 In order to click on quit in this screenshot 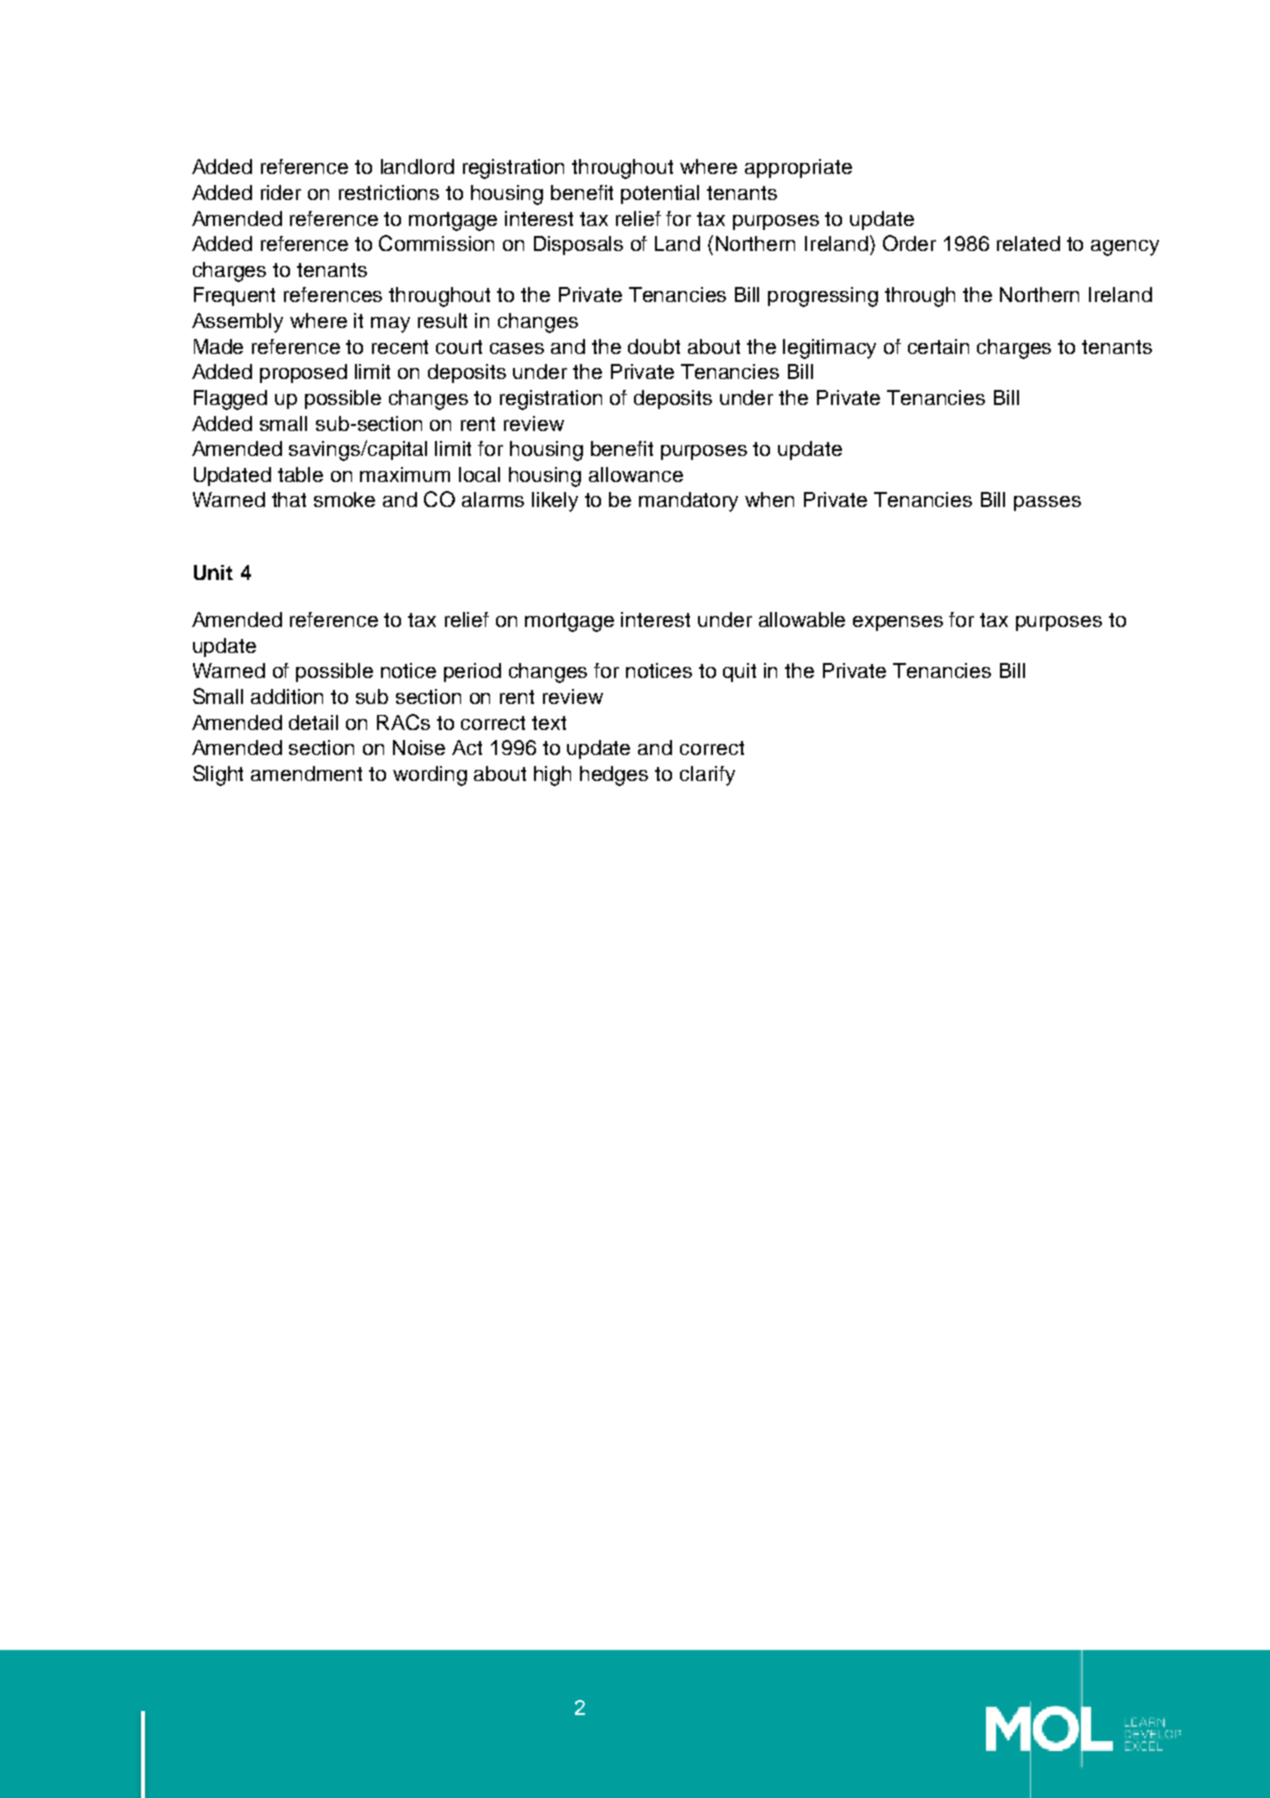, I will do `click(739, 672)`.
